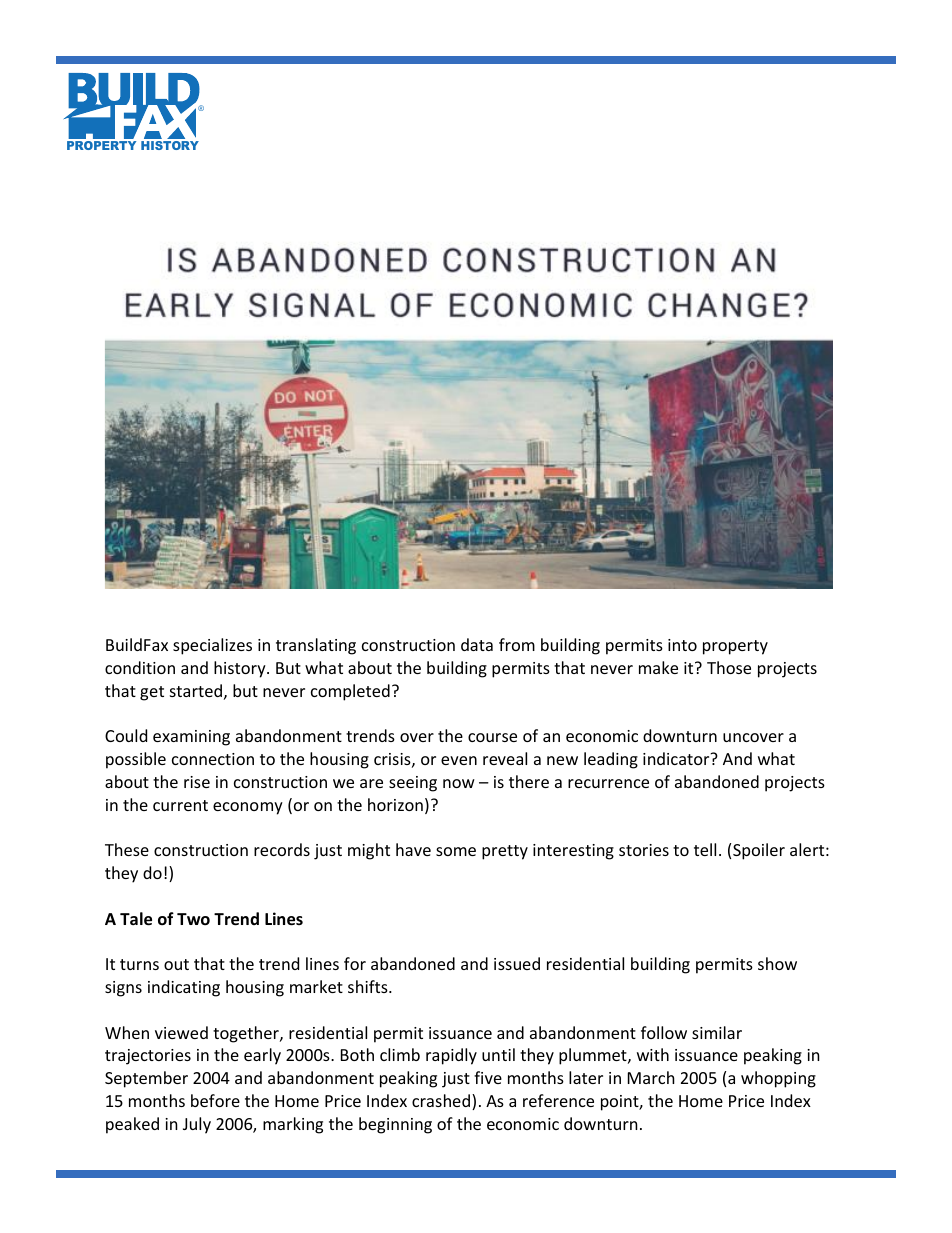  I want to click on tell, so click(705, 849).
